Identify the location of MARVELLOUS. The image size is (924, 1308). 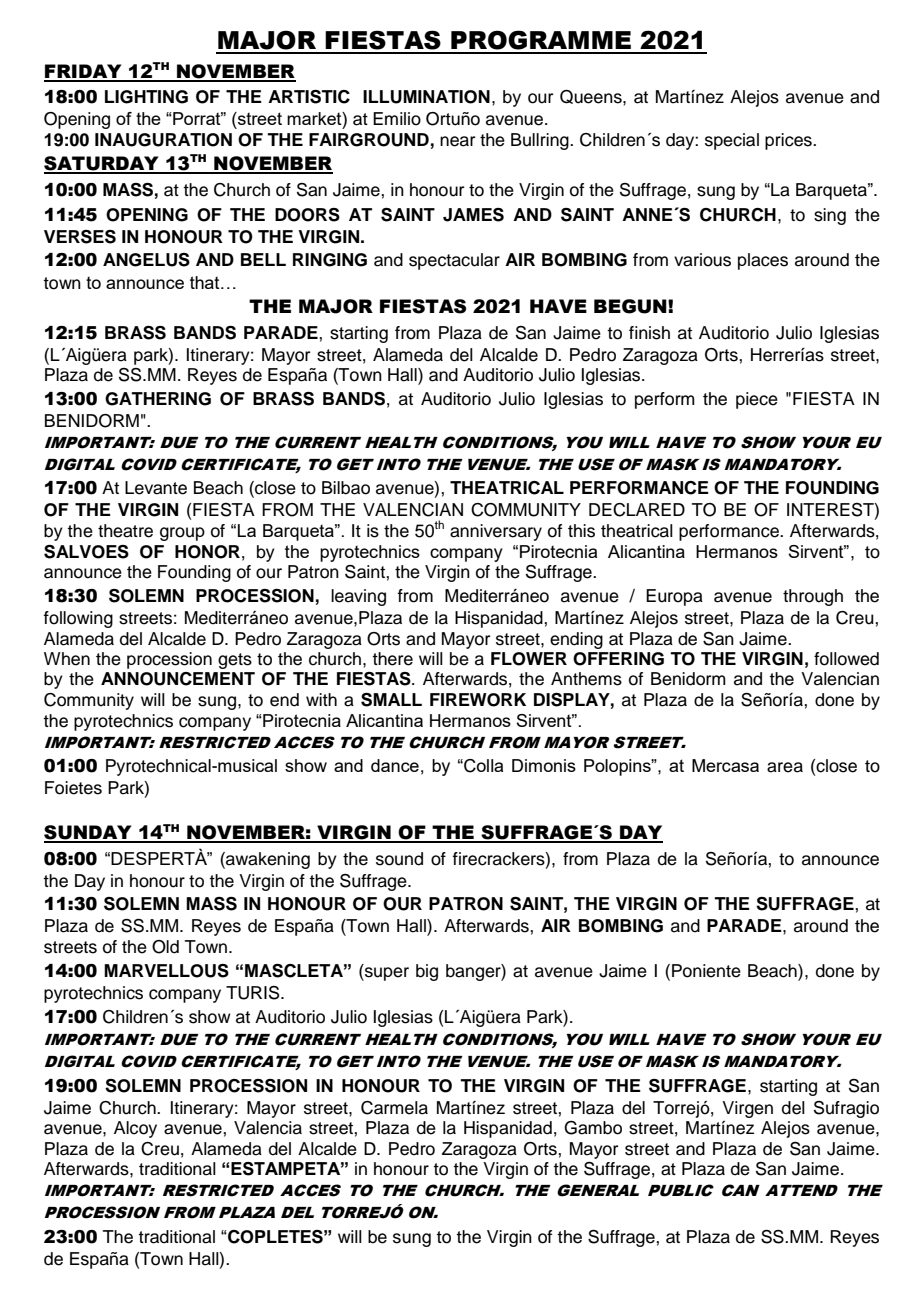
(166, 971).
